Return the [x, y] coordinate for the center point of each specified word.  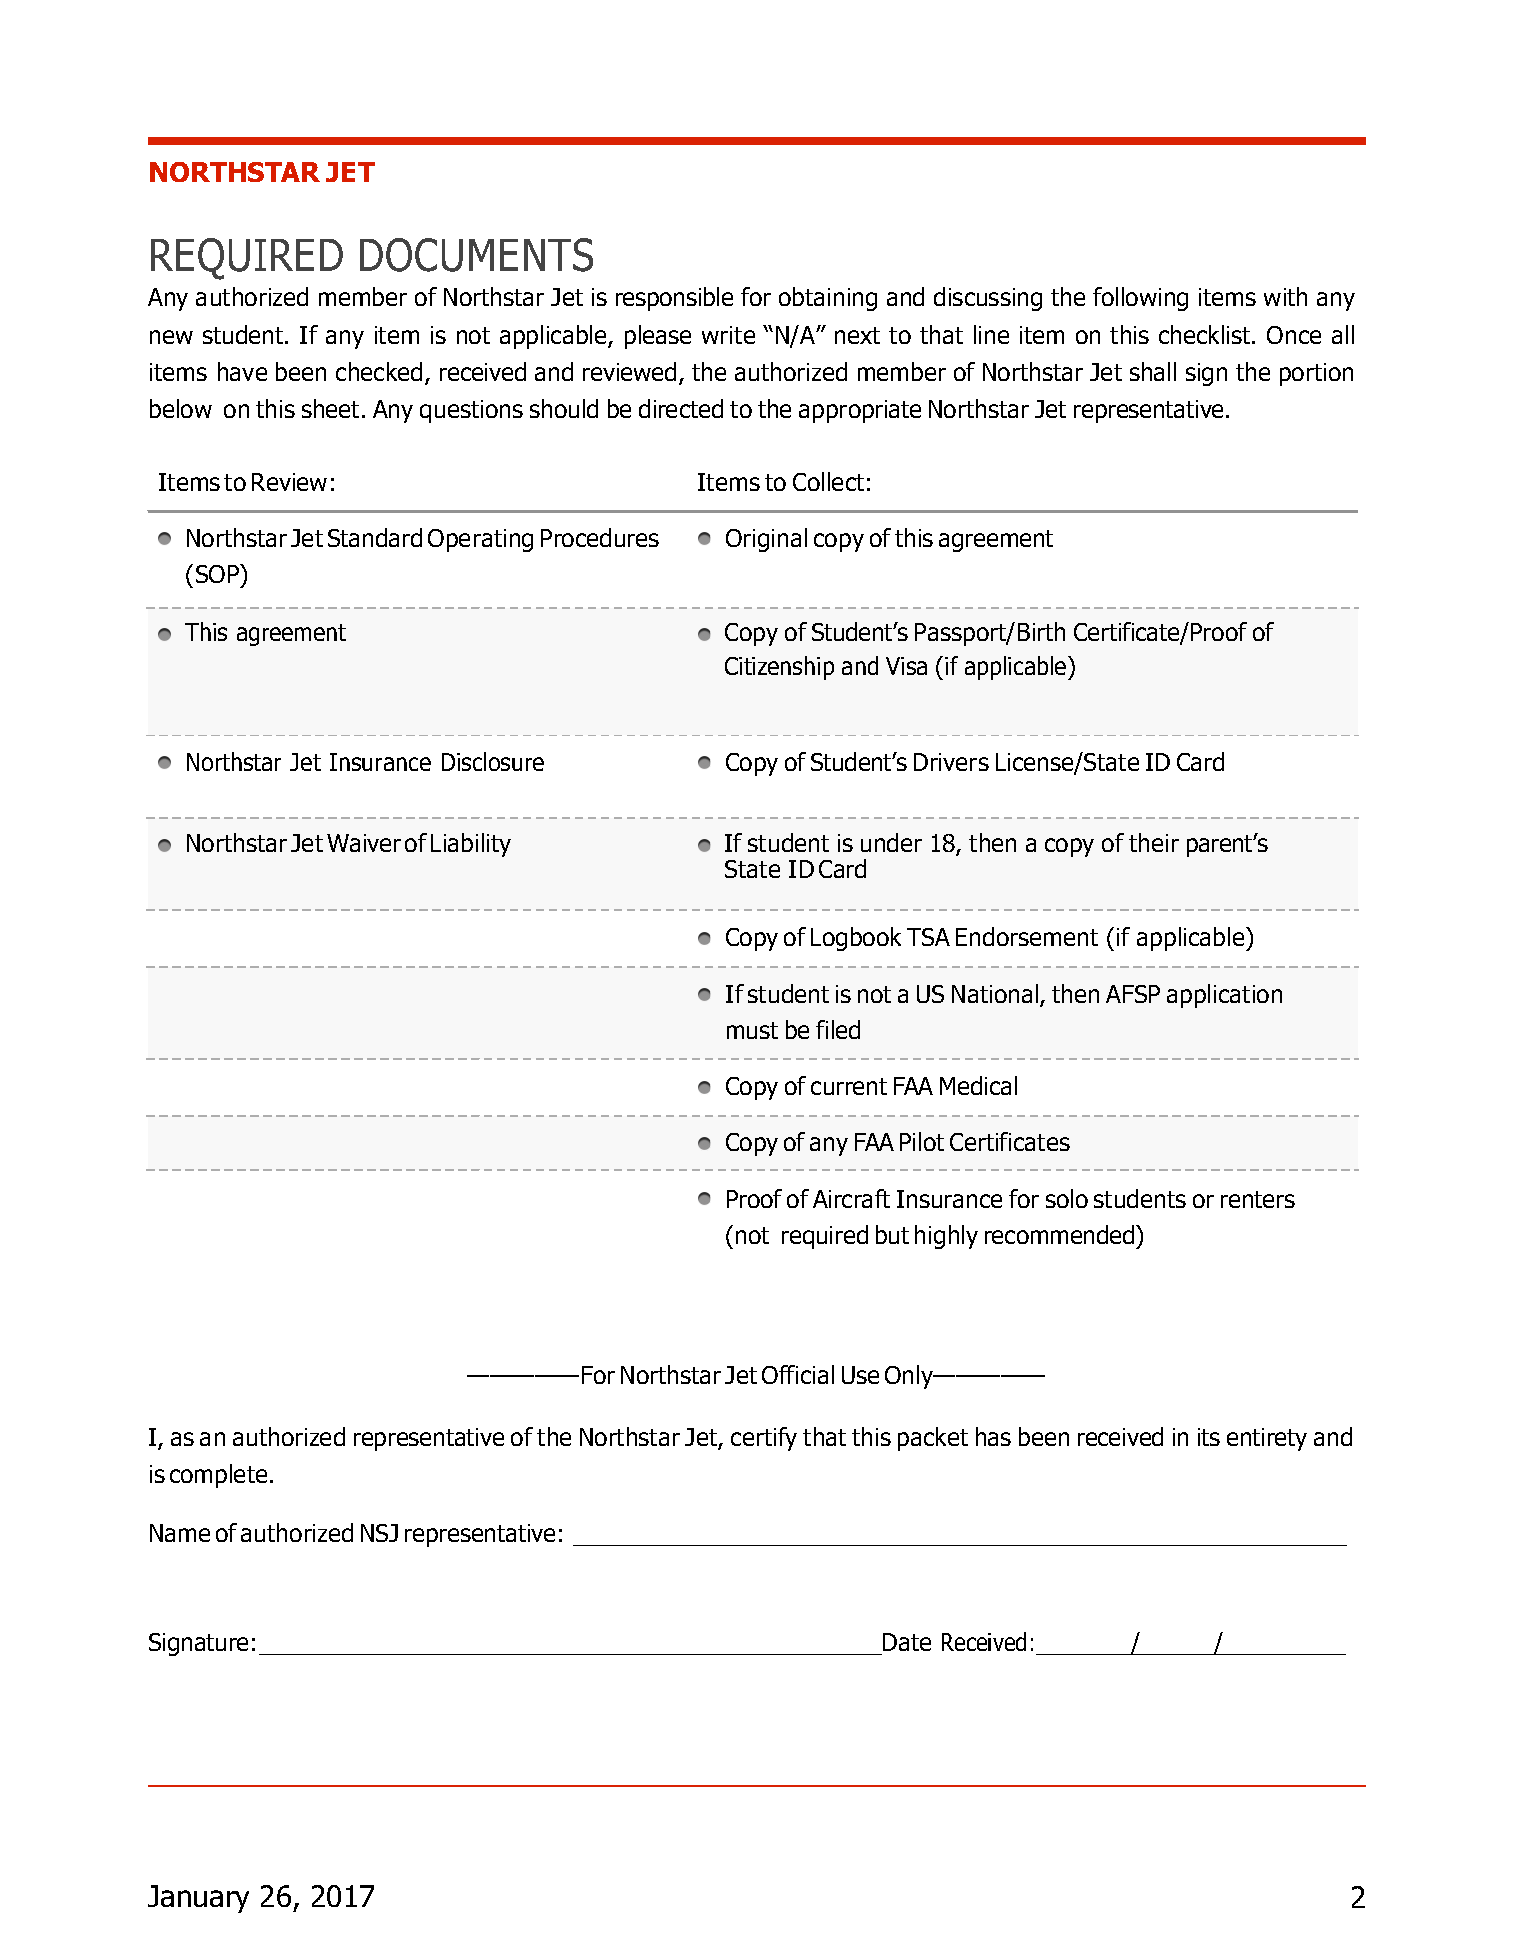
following [1140, 299]
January [198, 1899]
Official [798, 1374]
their [1154, 842]
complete [218, 1476]
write [728, 335]
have [242, 371]
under [891, 842]
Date [906, 1644]
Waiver [364, 843]
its [1209, 1437]
